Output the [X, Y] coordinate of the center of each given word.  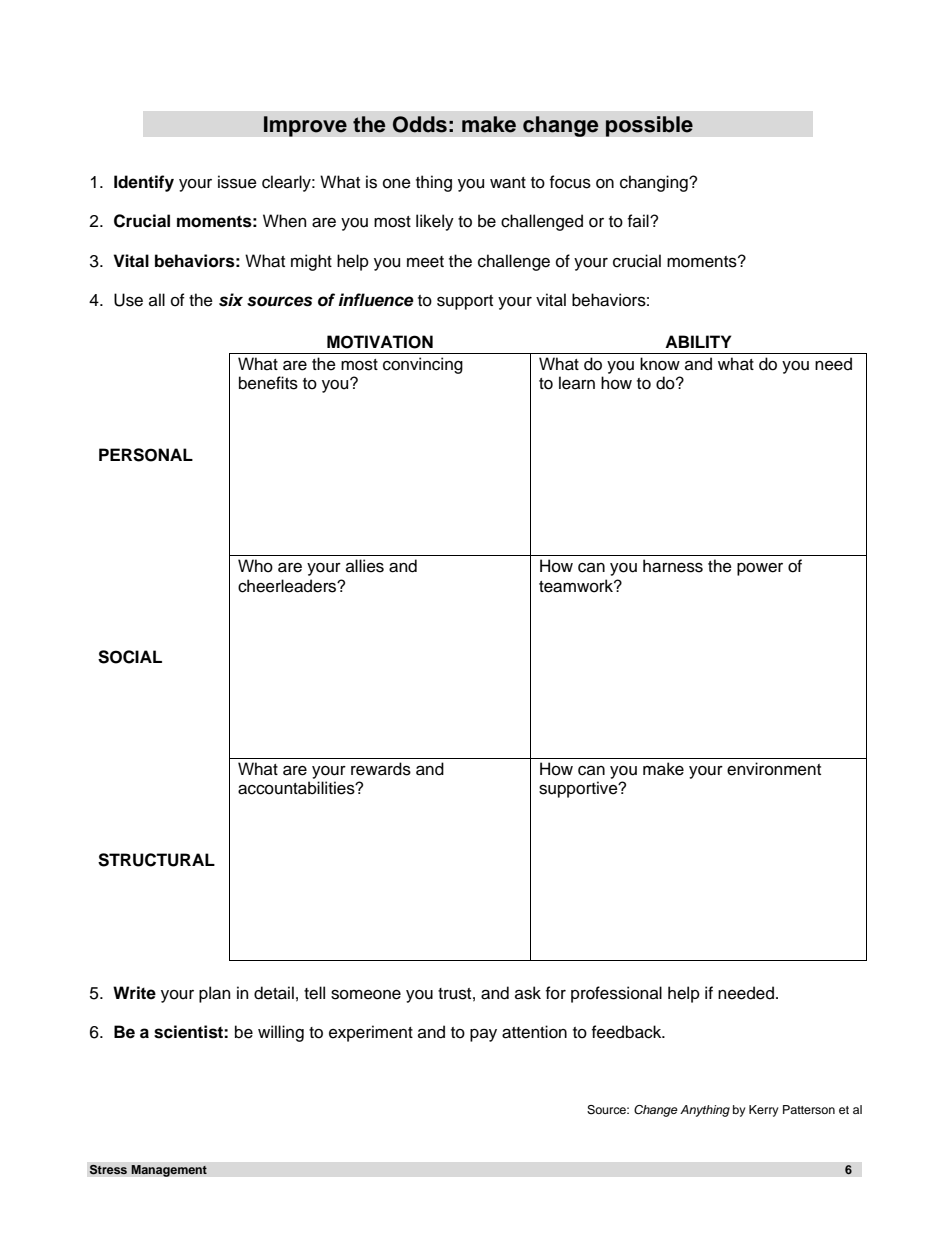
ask [528, 993]
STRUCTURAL [156, 860]
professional [616, 994]
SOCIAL [130, 657]
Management [169, 1171]
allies [365, 566]
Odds [420, 124]
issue [237, 182]
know [660, 364]
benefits [268, 383]
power [760, 569]
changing [655, 183]
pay [483, 1035]
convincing [423, 365]
